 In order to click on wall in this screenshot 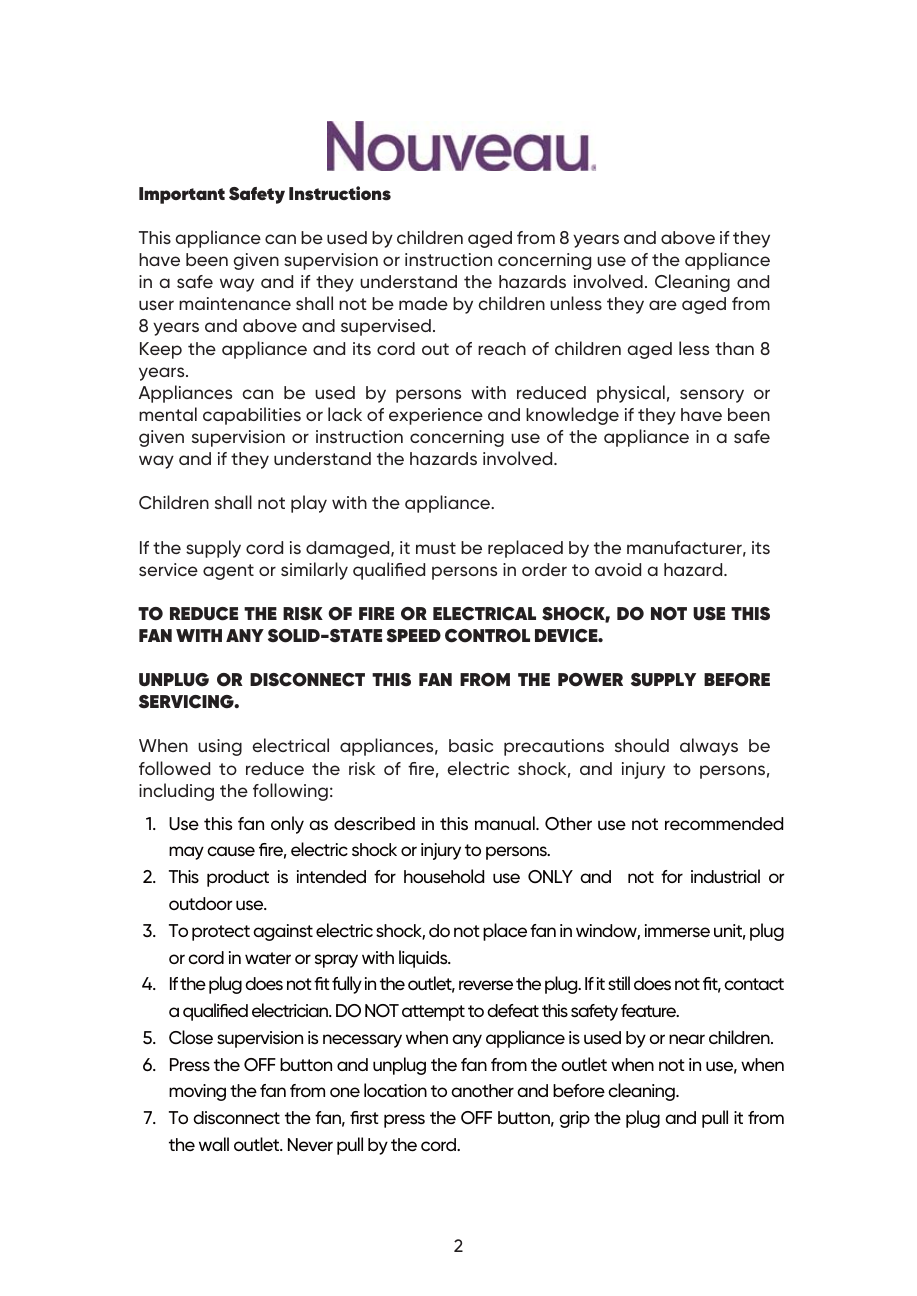, I will do `click(214, 1144)`.
